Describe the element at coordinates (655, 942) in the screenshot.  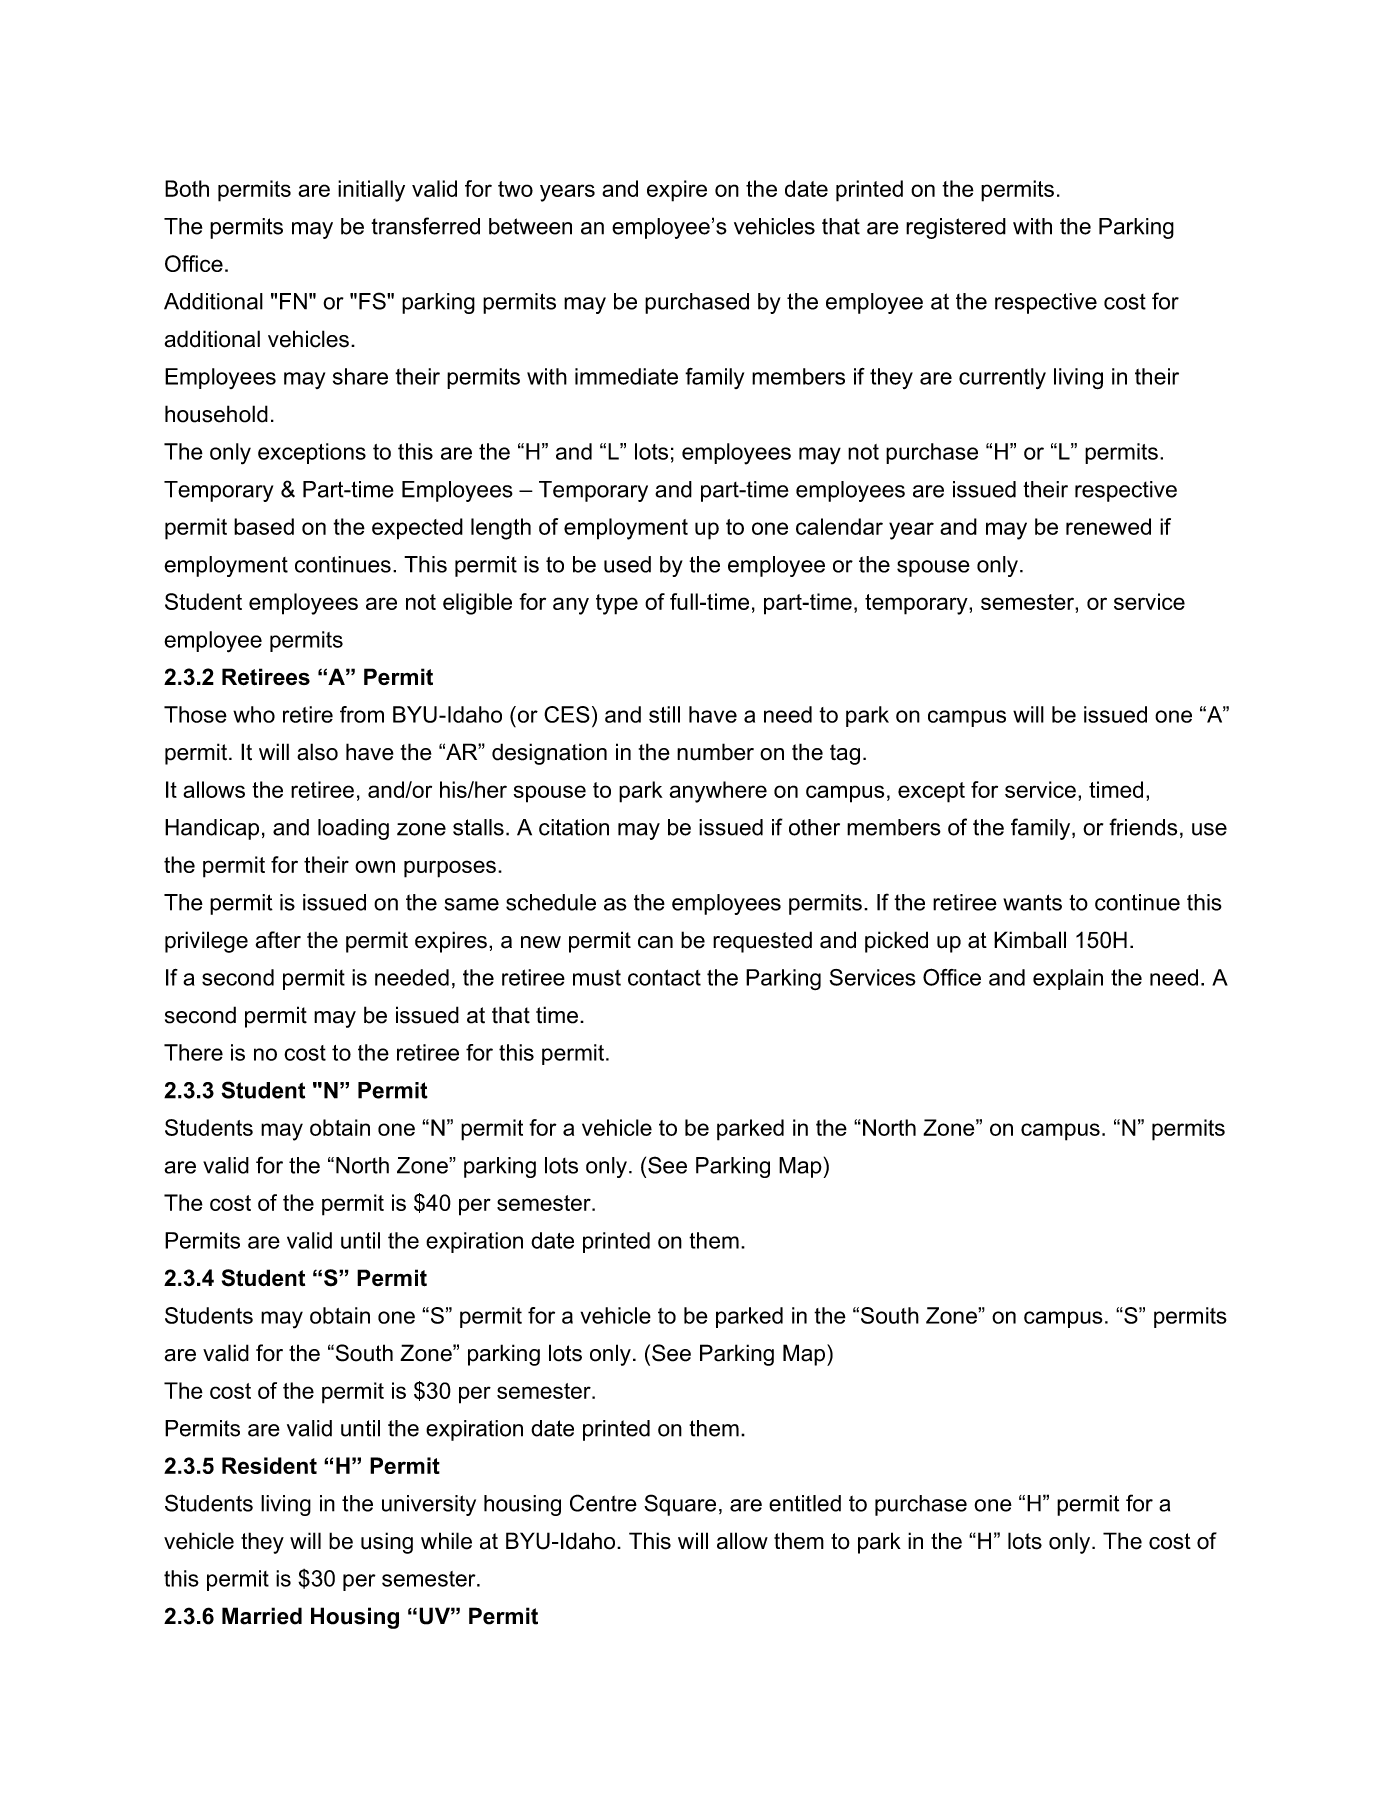
I see `can` at that location.
